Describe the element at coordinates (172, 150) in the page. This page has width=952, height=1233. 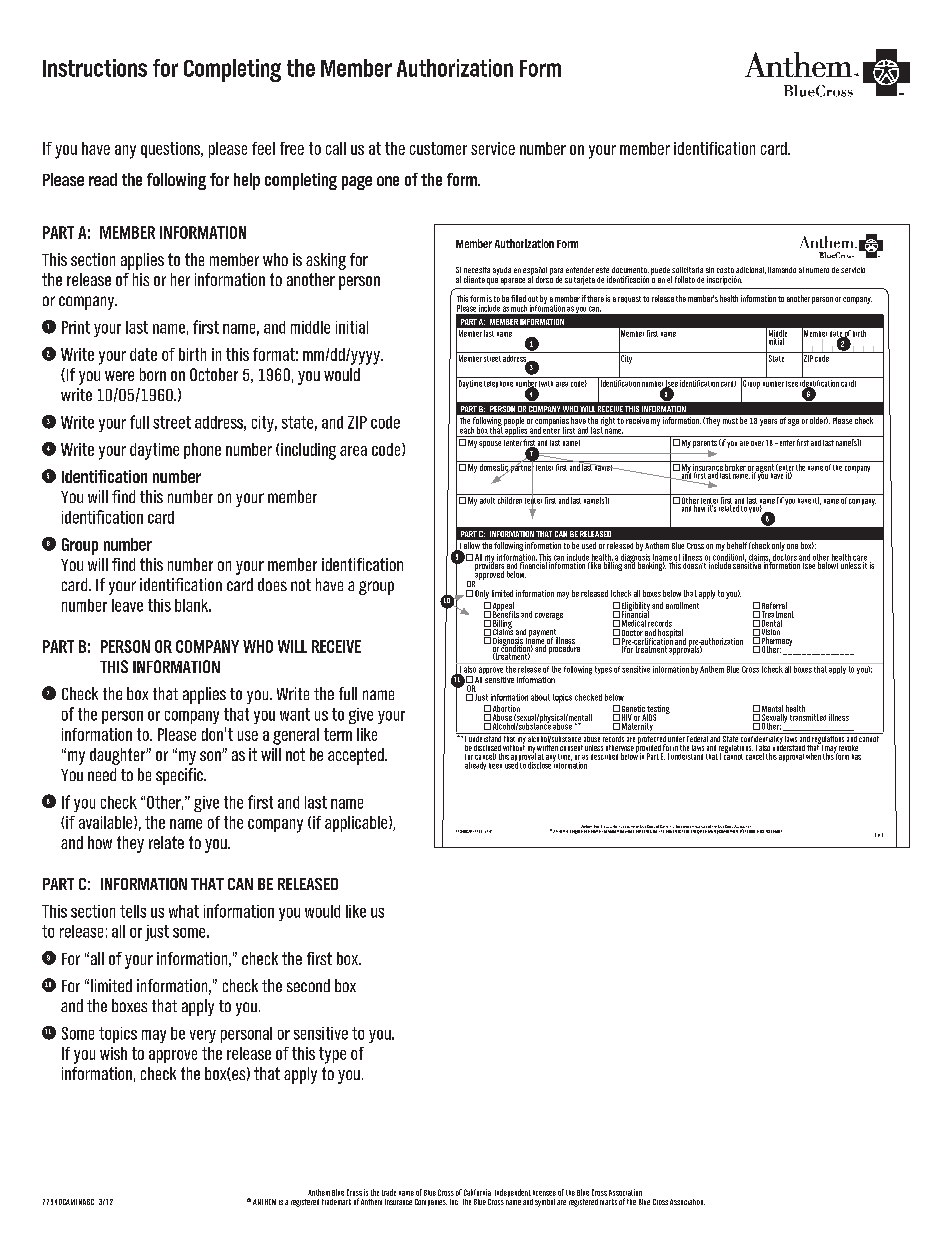
I see `questions` at that location.
